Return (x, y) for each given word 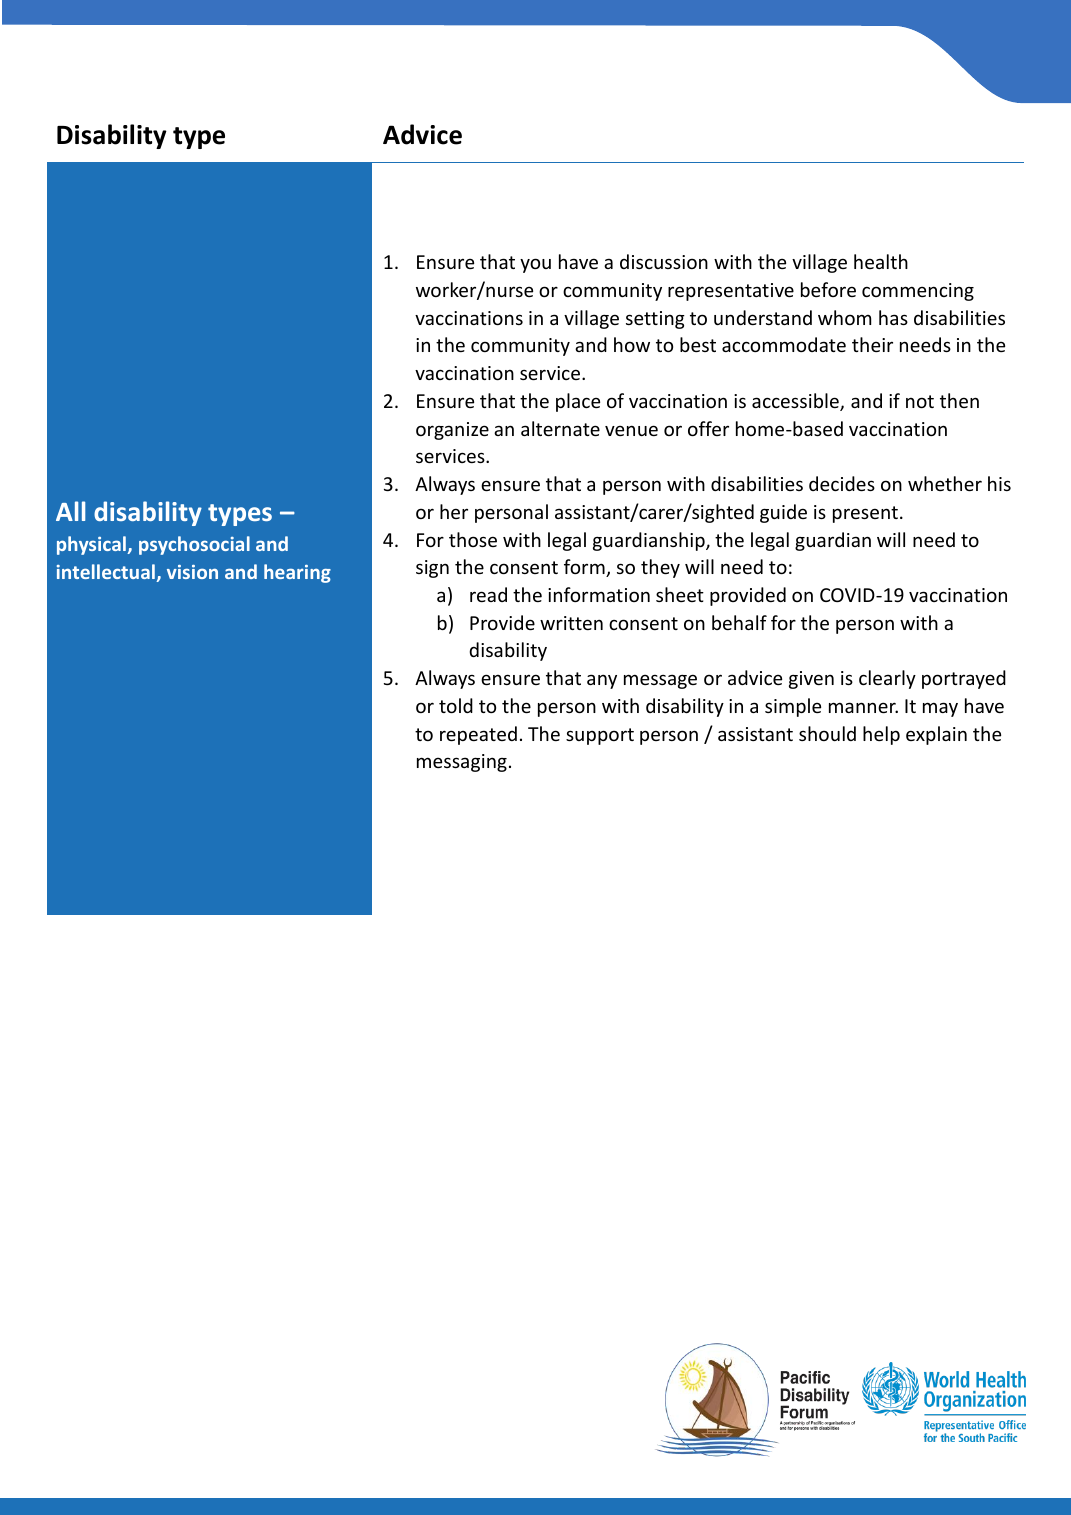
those (473, 539)
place (578, 402)
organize (452, 431)
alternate (560, 428)
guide (783, 513)
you (535, 265)
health (881, 261)
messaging (462, 763)
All (70, 511)
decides (842, 483)
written (571, 623)
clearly (887, 679)
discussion (664, 261)
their (872, 344)
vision (192, 572)
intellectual (107, 573)
